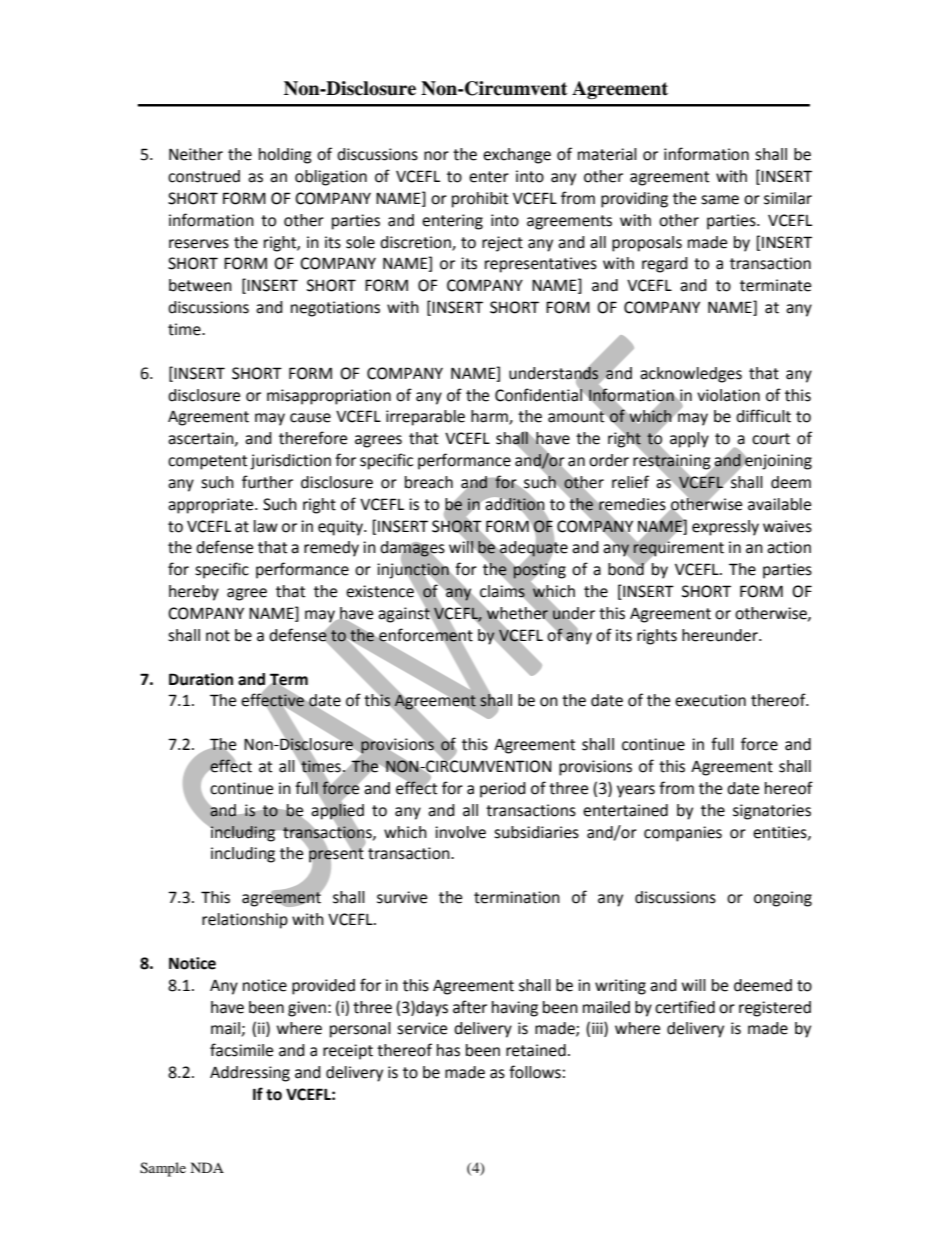 The height and width of the screenshot is (1233, 952). I want to click on period, so click(503, 790).
